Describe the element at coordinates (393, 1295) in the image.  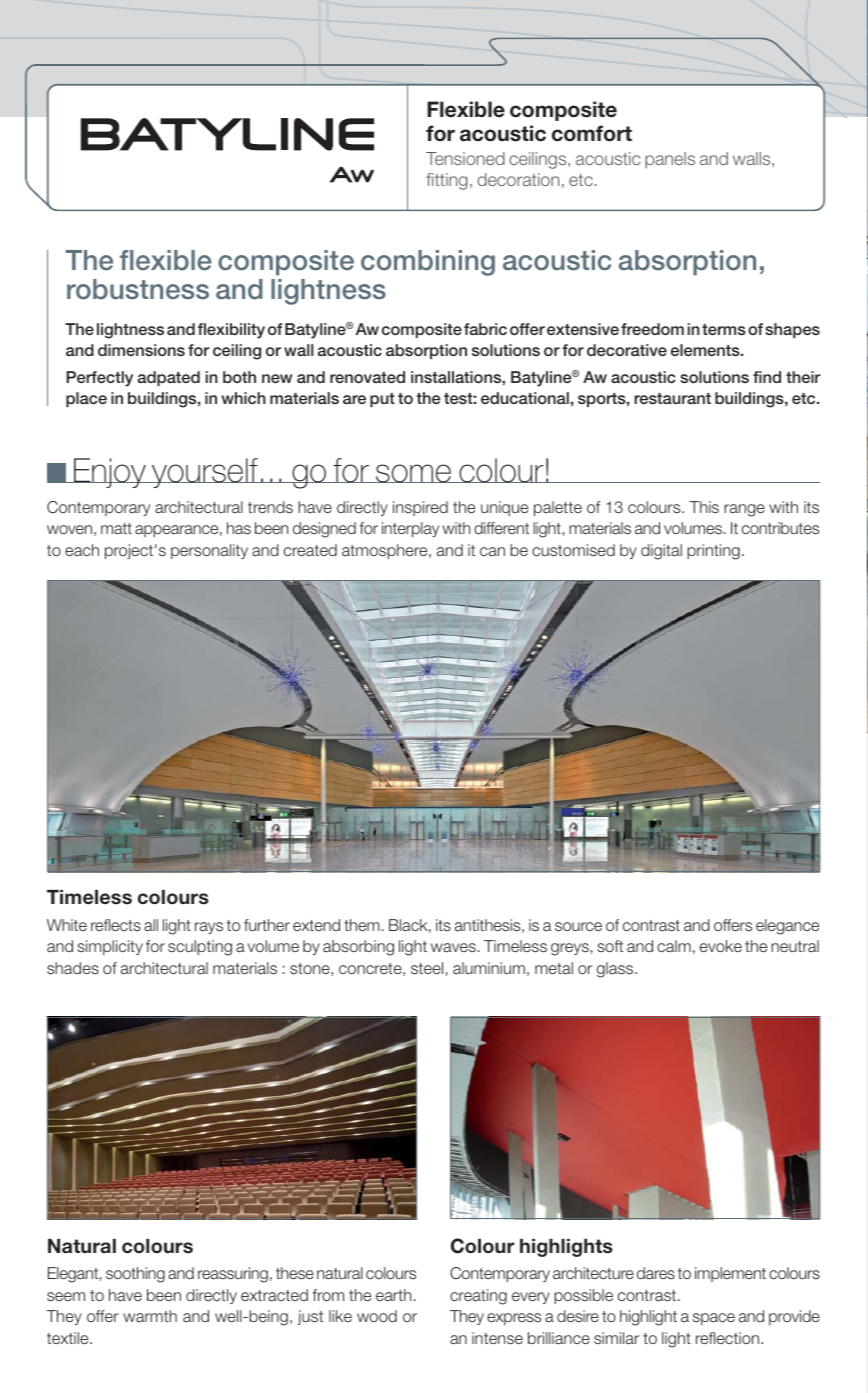
I see `earth` at that location.
